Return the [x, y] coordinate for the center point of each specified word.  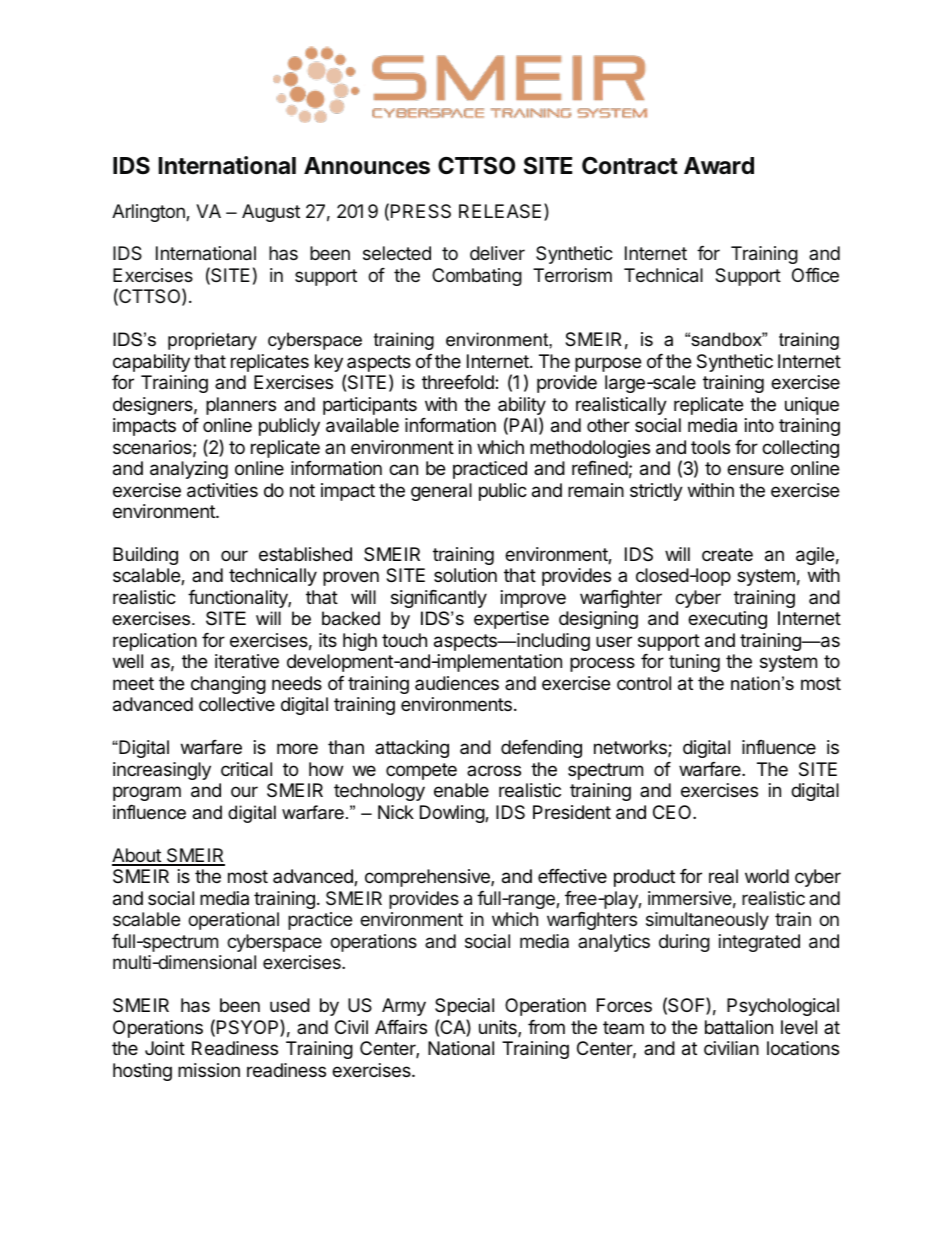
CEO [673, 812]
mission [209, 1070]
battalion [739, 1027]
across [494, 770]
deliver [497, 253]
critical [246, 769]
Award [719, 166]
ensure [755, 469]
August [271, 213]
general [441, 492]
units [499, 1028]
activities [222, 490]
